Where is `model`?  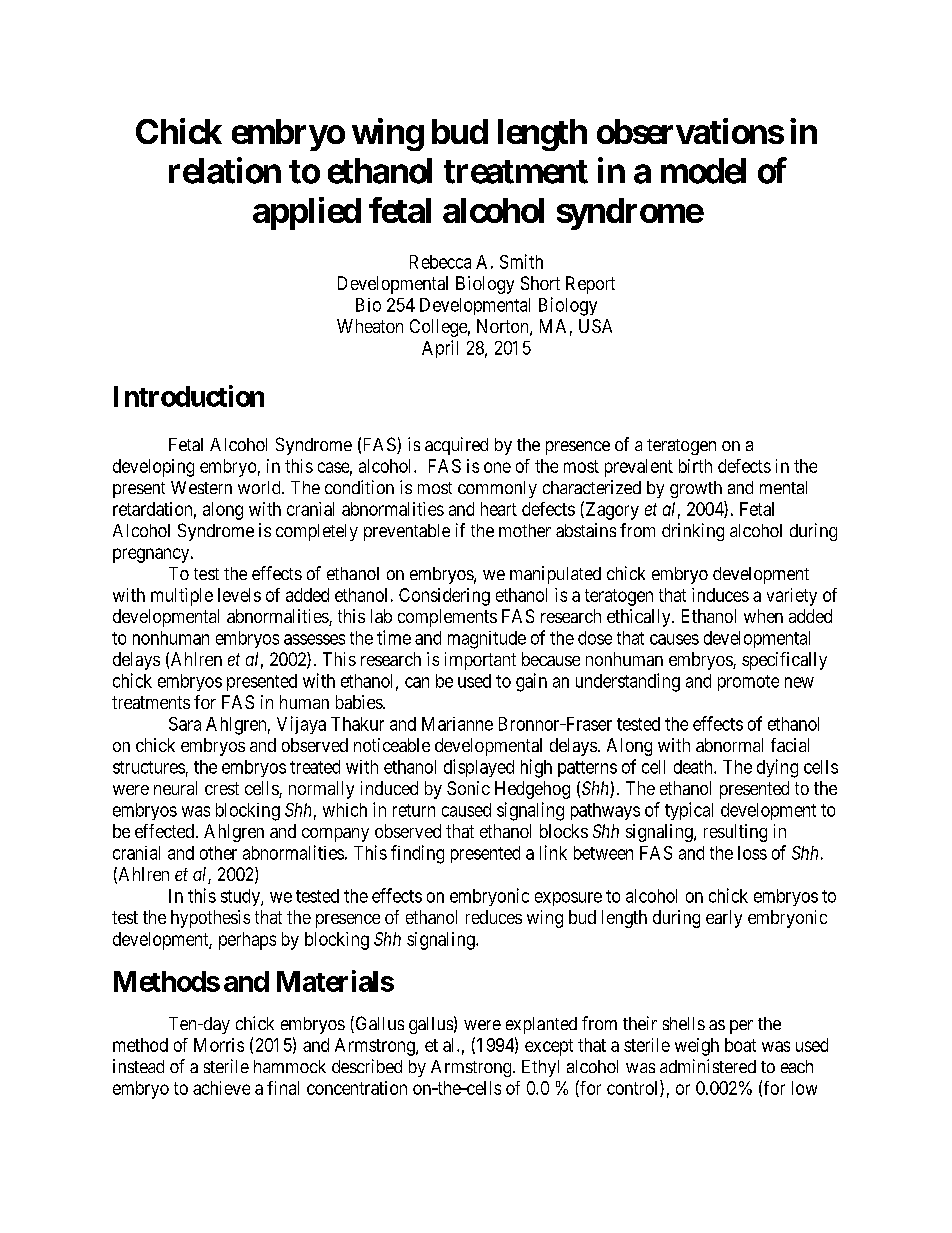 model is located at coordinates (703, 171).
